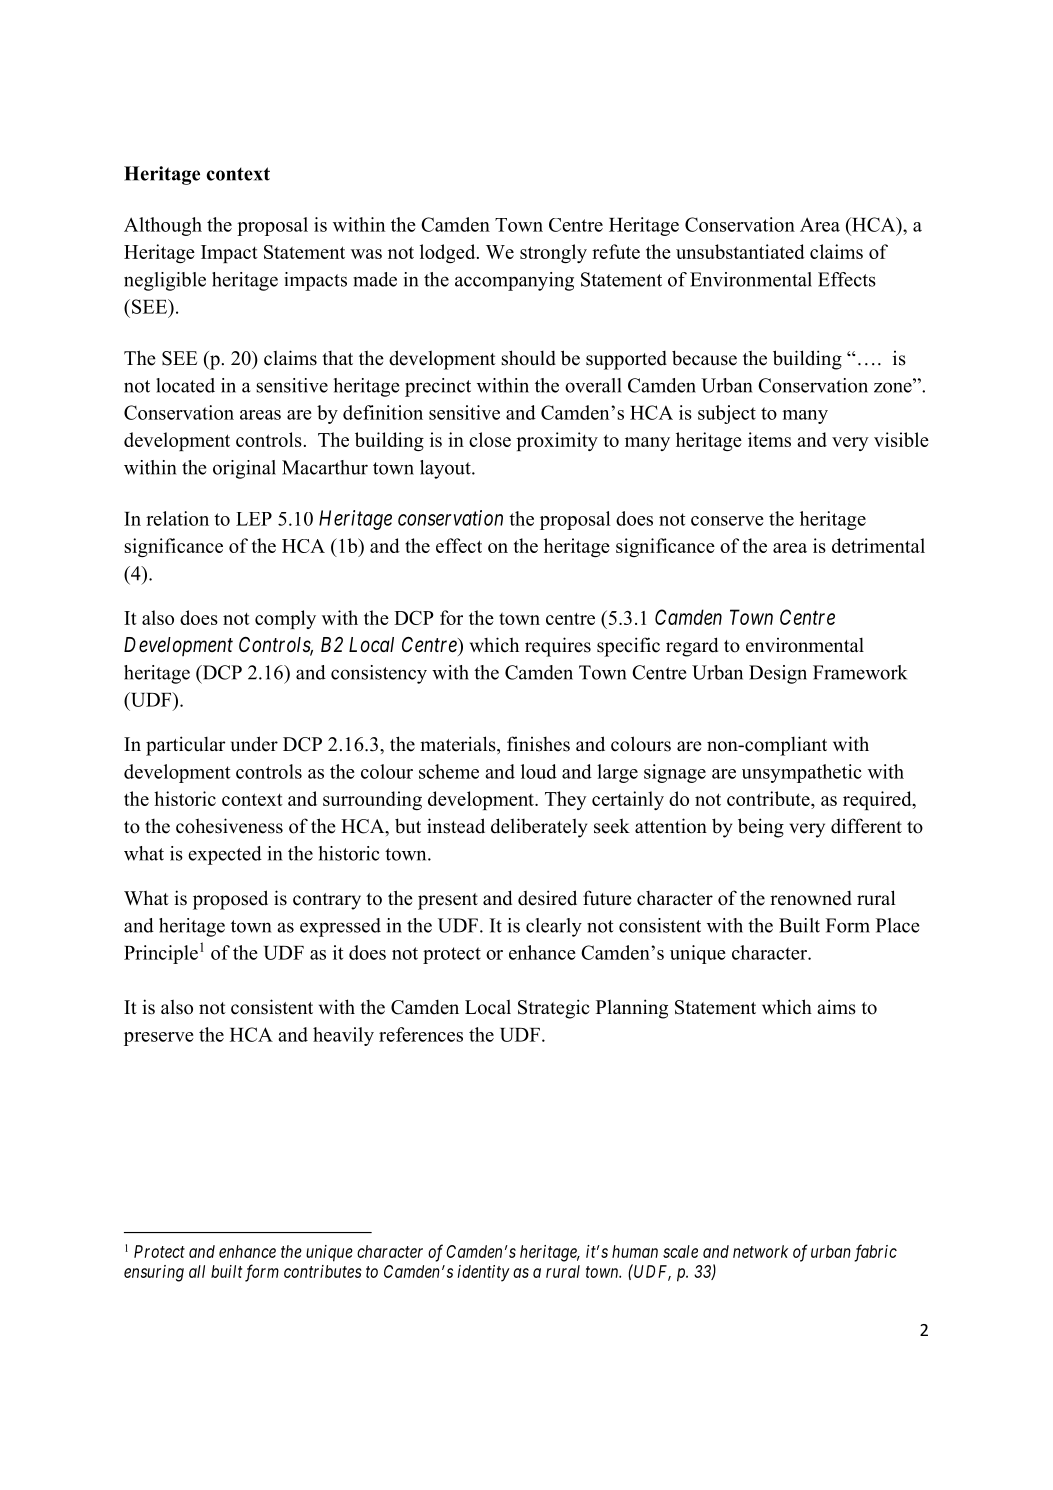 This screenshot has width=1053, height=1490. I want to click on proposed, so click(230, 900).
